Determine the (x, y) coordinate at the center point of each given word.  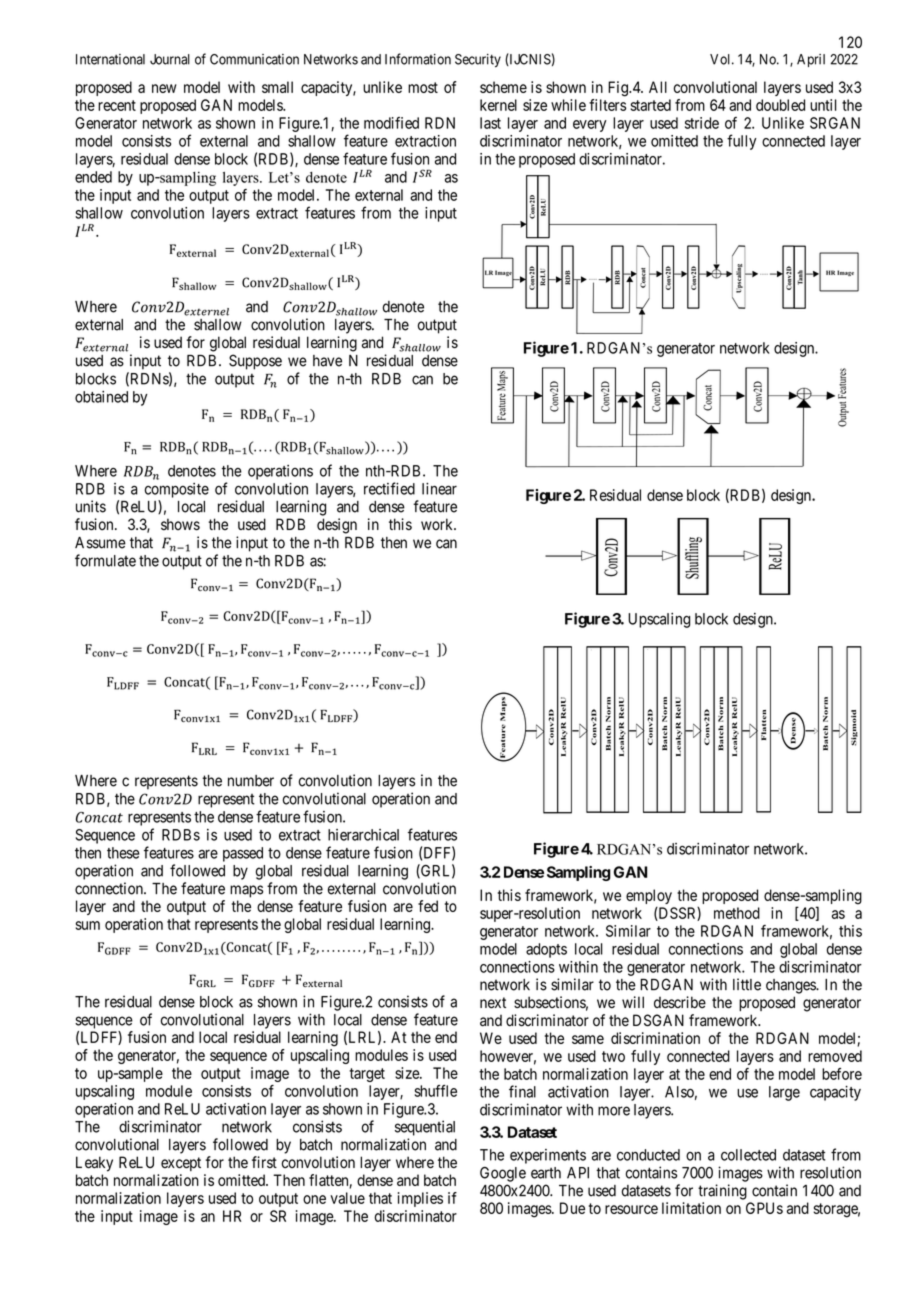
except (181, 1164)
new (164, 88)
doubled (780, 105)
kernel (498, 105)
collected (748, 1155)
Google (503, 1174)
